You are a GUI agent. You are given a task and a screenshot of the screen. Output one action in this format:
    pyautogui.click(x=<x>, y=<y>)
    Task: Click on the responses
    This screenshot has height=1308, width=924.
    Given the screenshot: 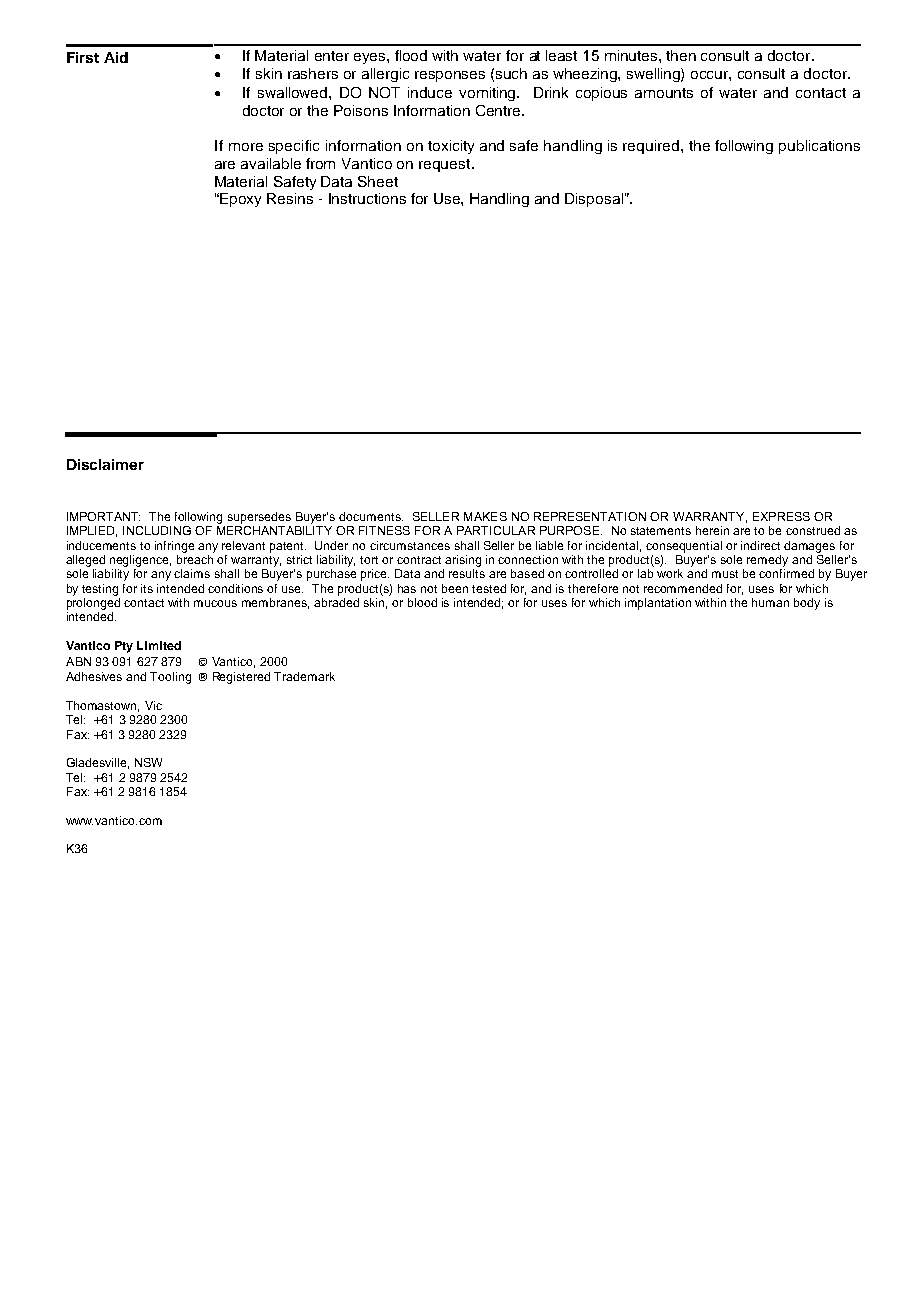 What is the action you would take?
    pyautogui.click(x=450, y=76)
